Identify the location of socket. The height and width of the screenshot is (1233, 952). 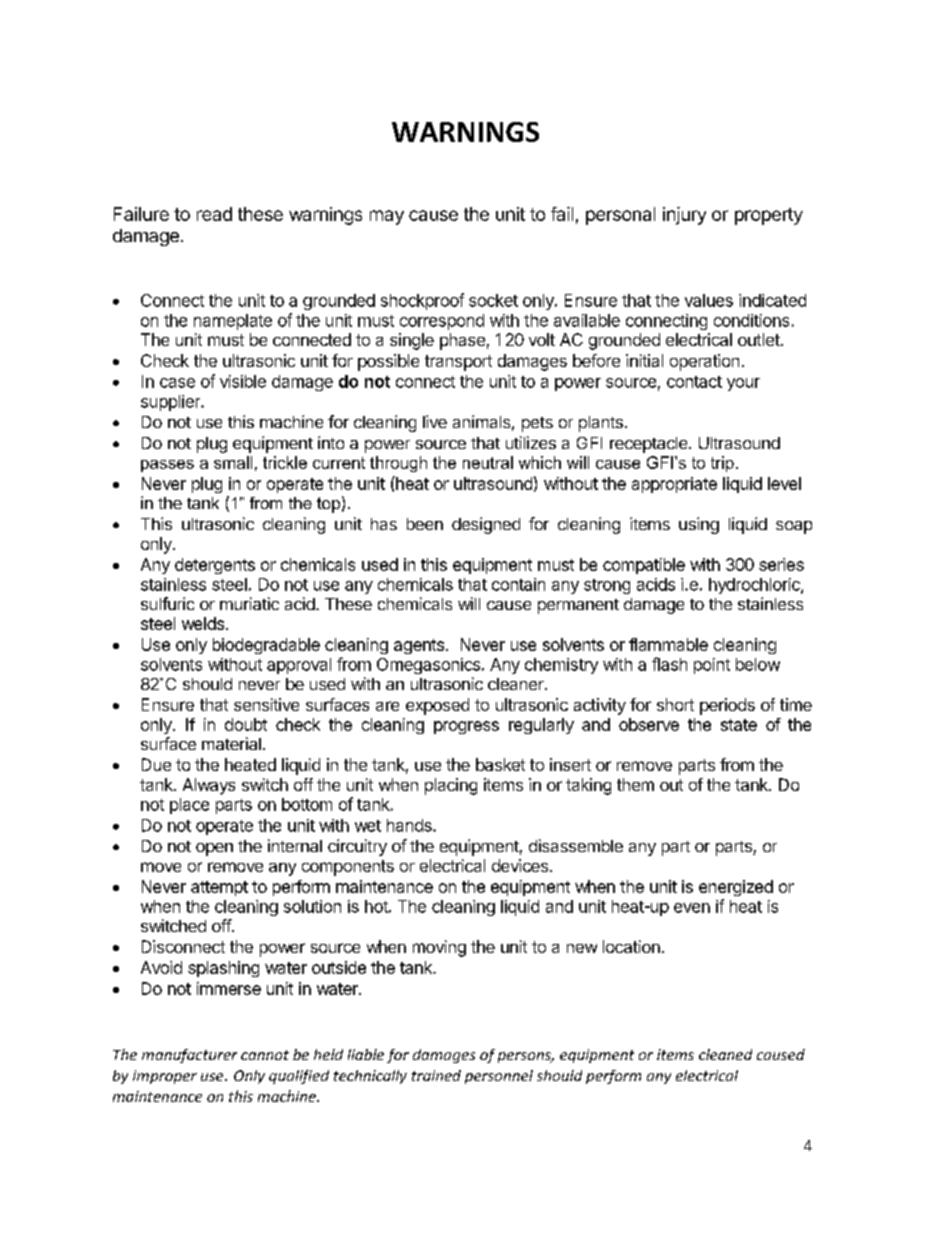
(493, 300).
